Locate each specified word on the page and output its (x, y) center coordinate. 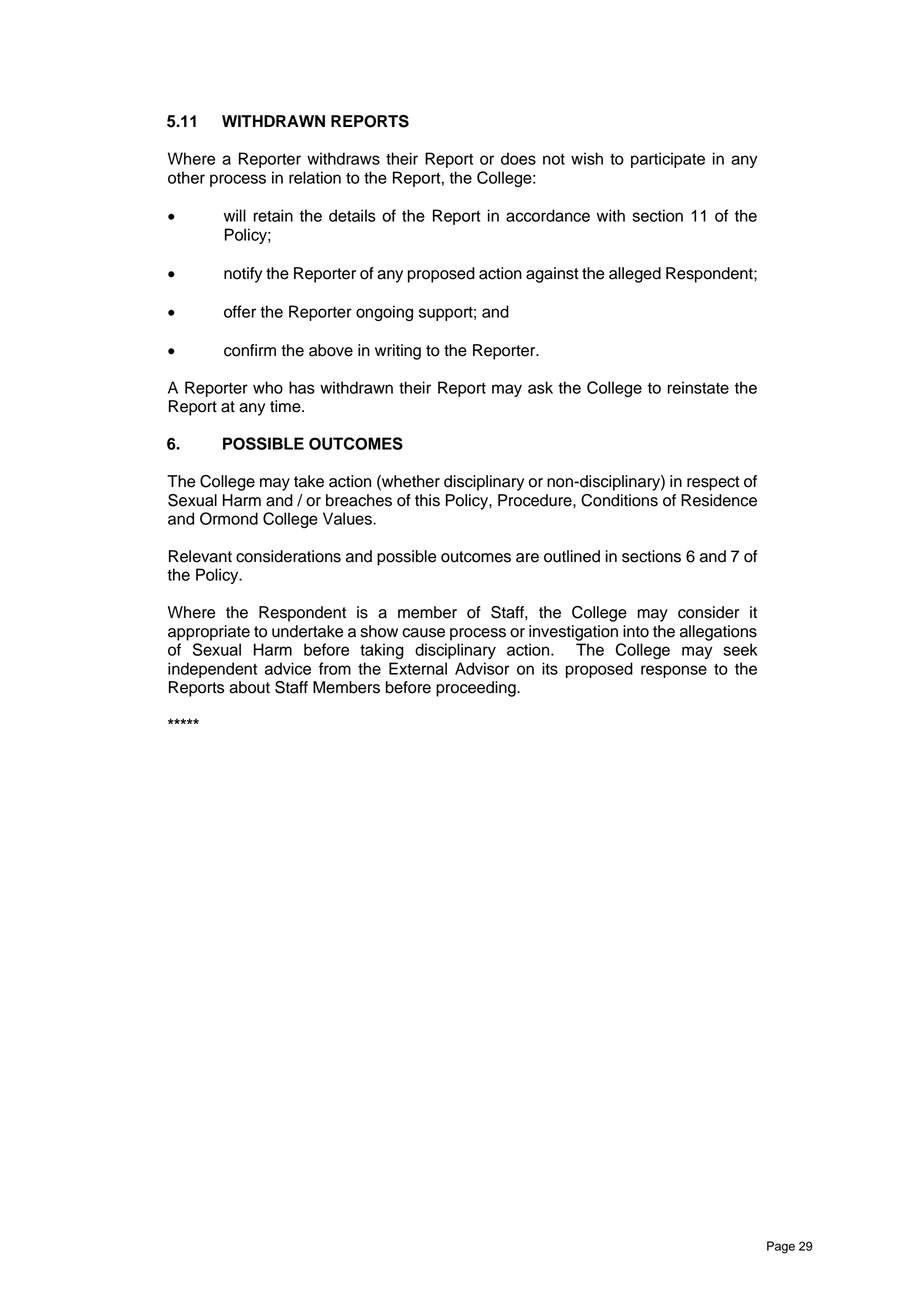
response (674, 671)
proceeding (477, 689)
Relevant (200, 556)
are (527, 558)
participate (668, 160)
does (518, 158)
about (249, 687)
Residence (719, 500)
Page (781, 1247)
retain (273, 215)
